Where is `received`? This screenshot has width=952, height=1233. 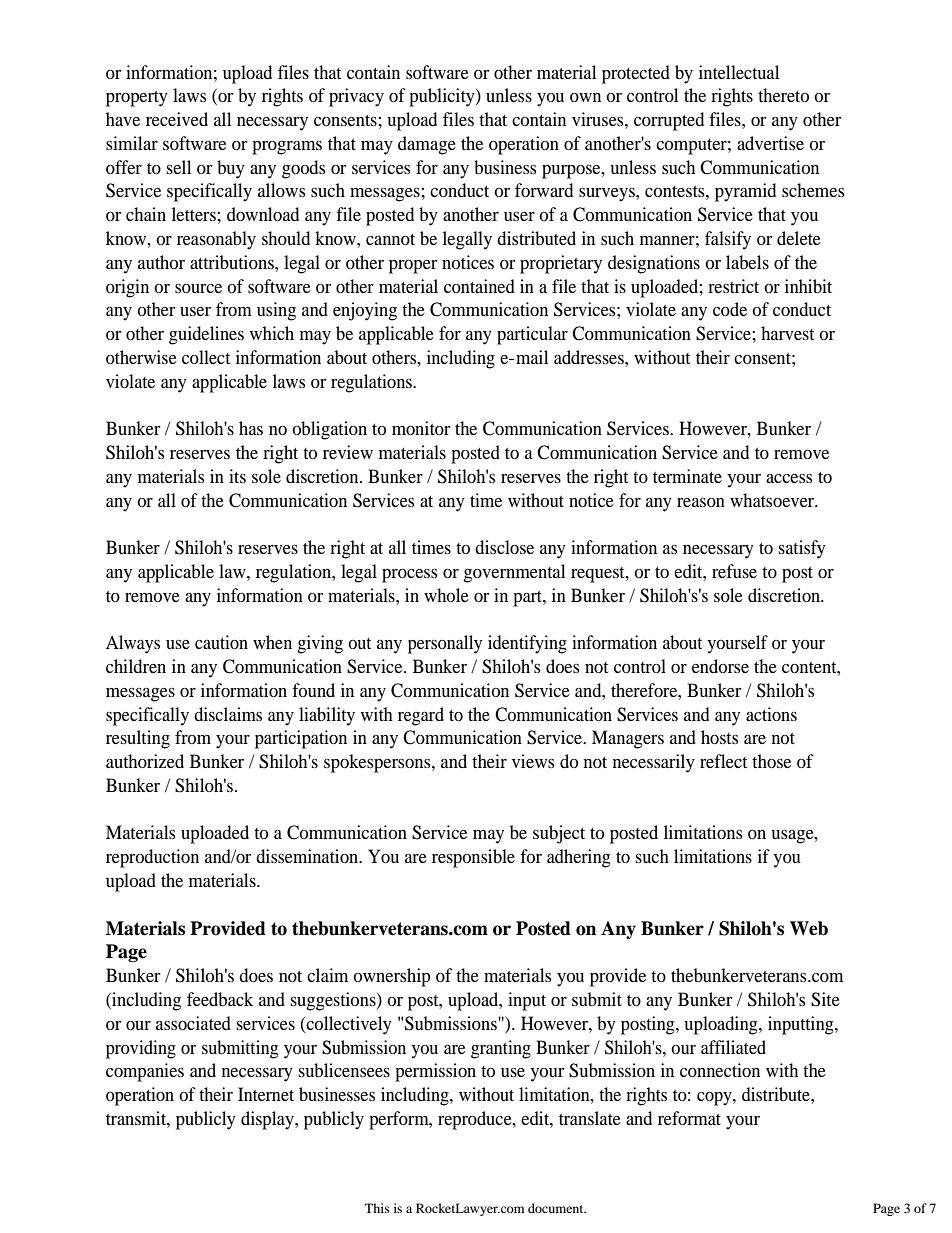 received is located at coordinates (177, 119).
